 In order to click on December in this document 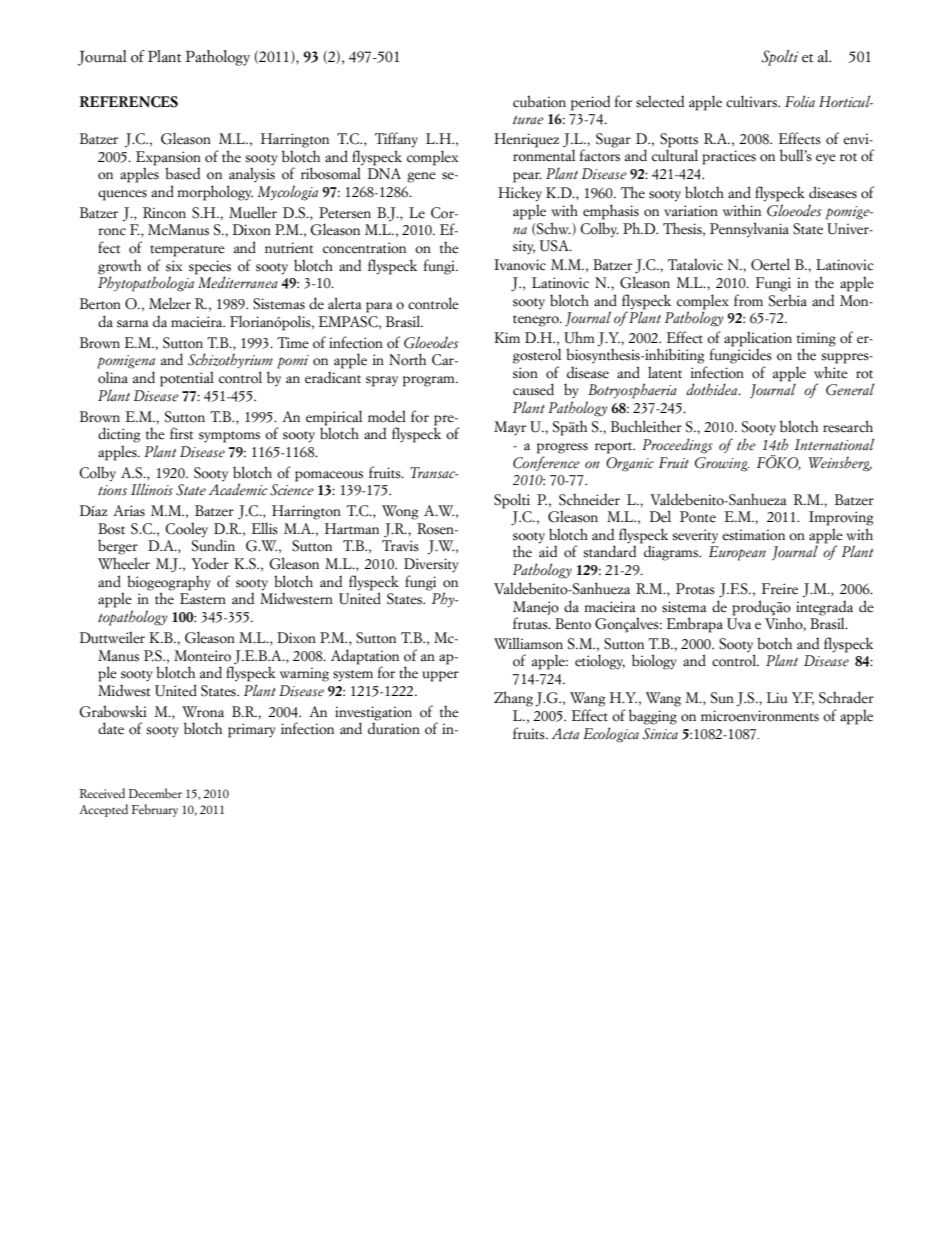, I will do `click(155, 793)`.
